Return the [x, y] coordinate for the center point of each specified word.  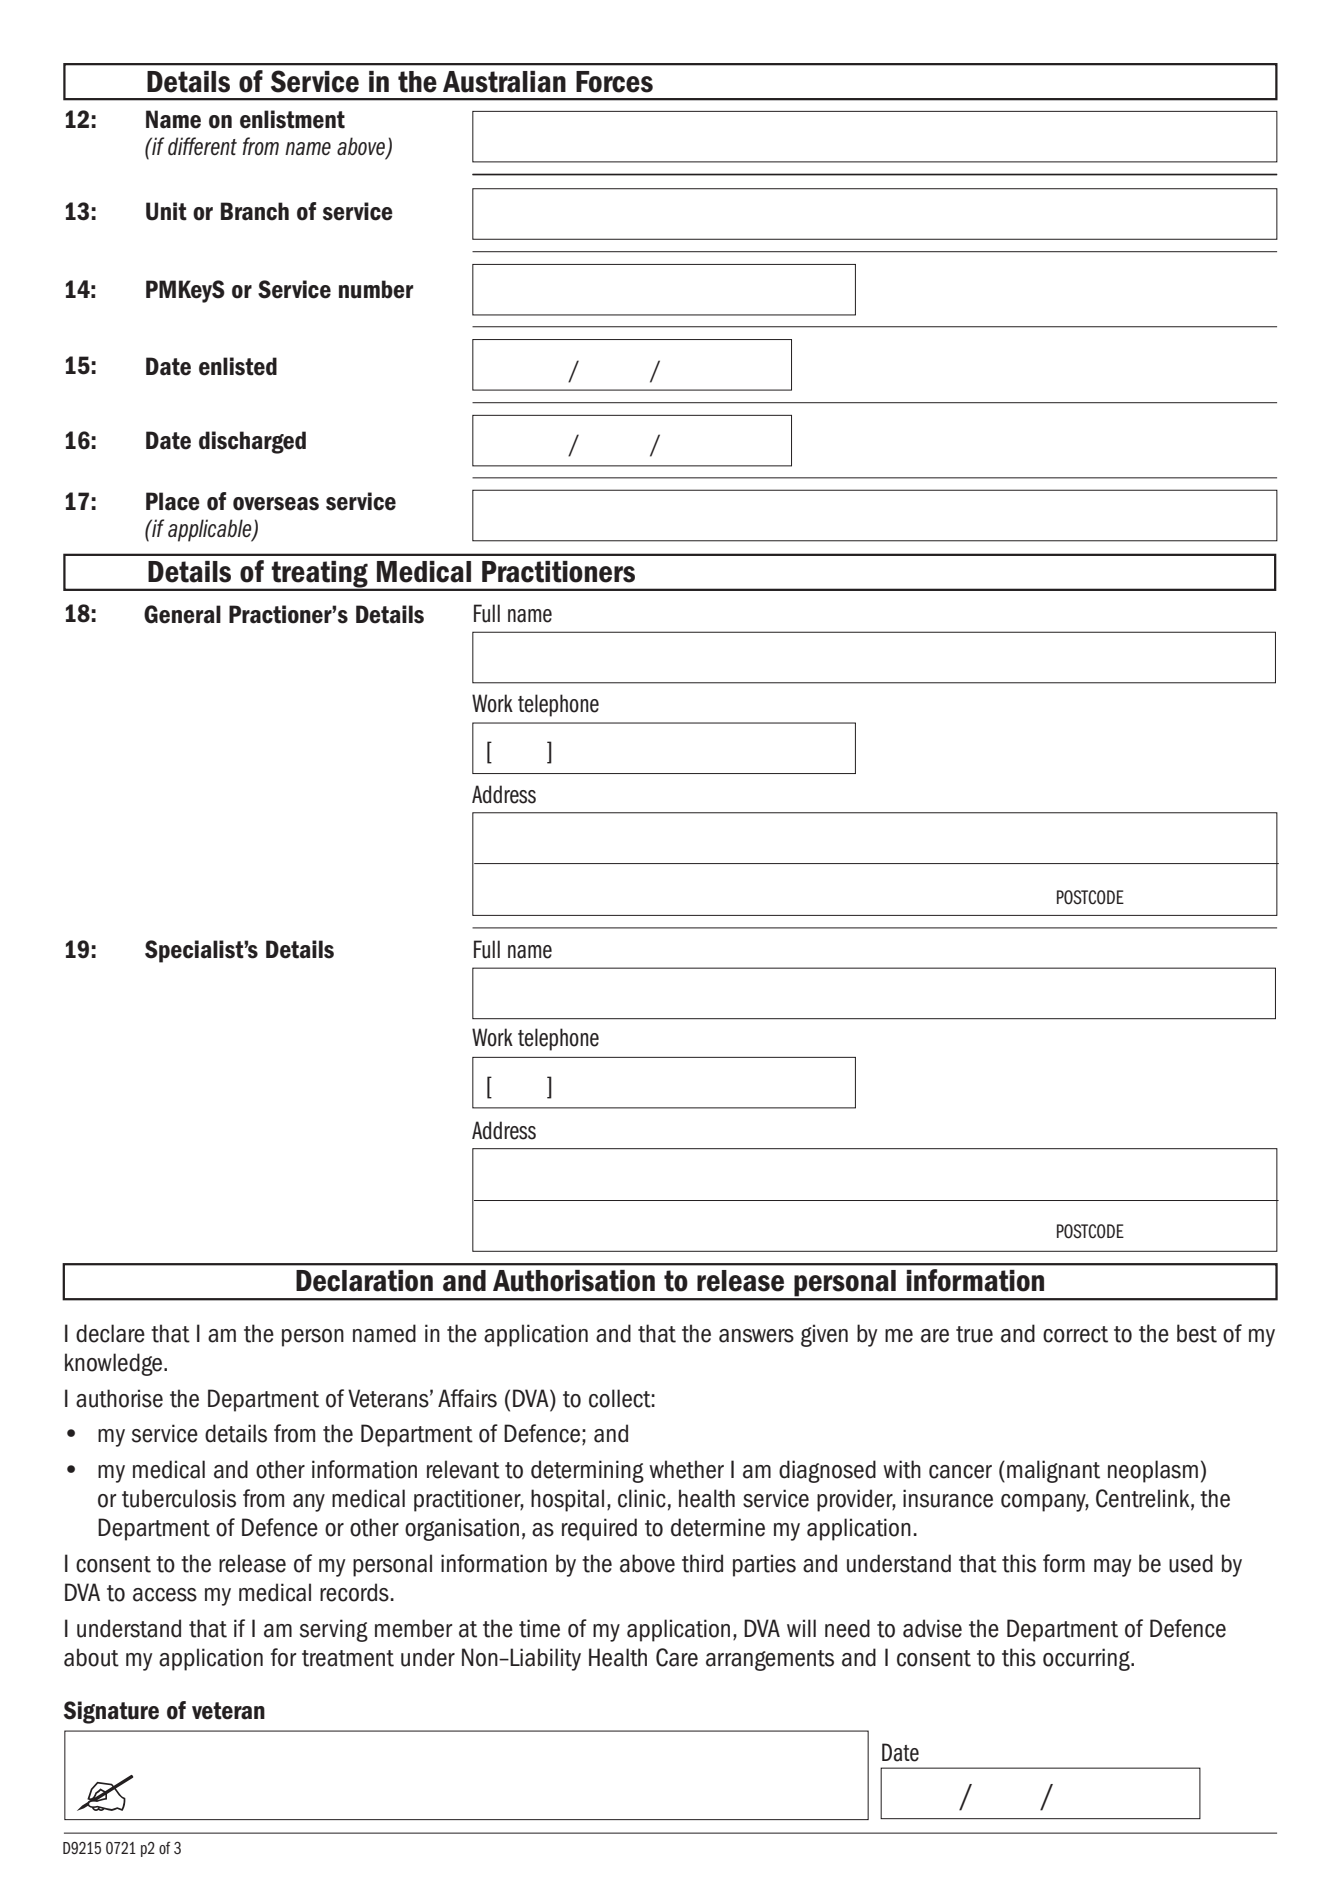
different [202, 146]
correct [1075, 1334]
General [182, 614]
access [165, 1595]
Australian [504, 82]
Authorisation [574, 1281]
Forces [614, 82]
